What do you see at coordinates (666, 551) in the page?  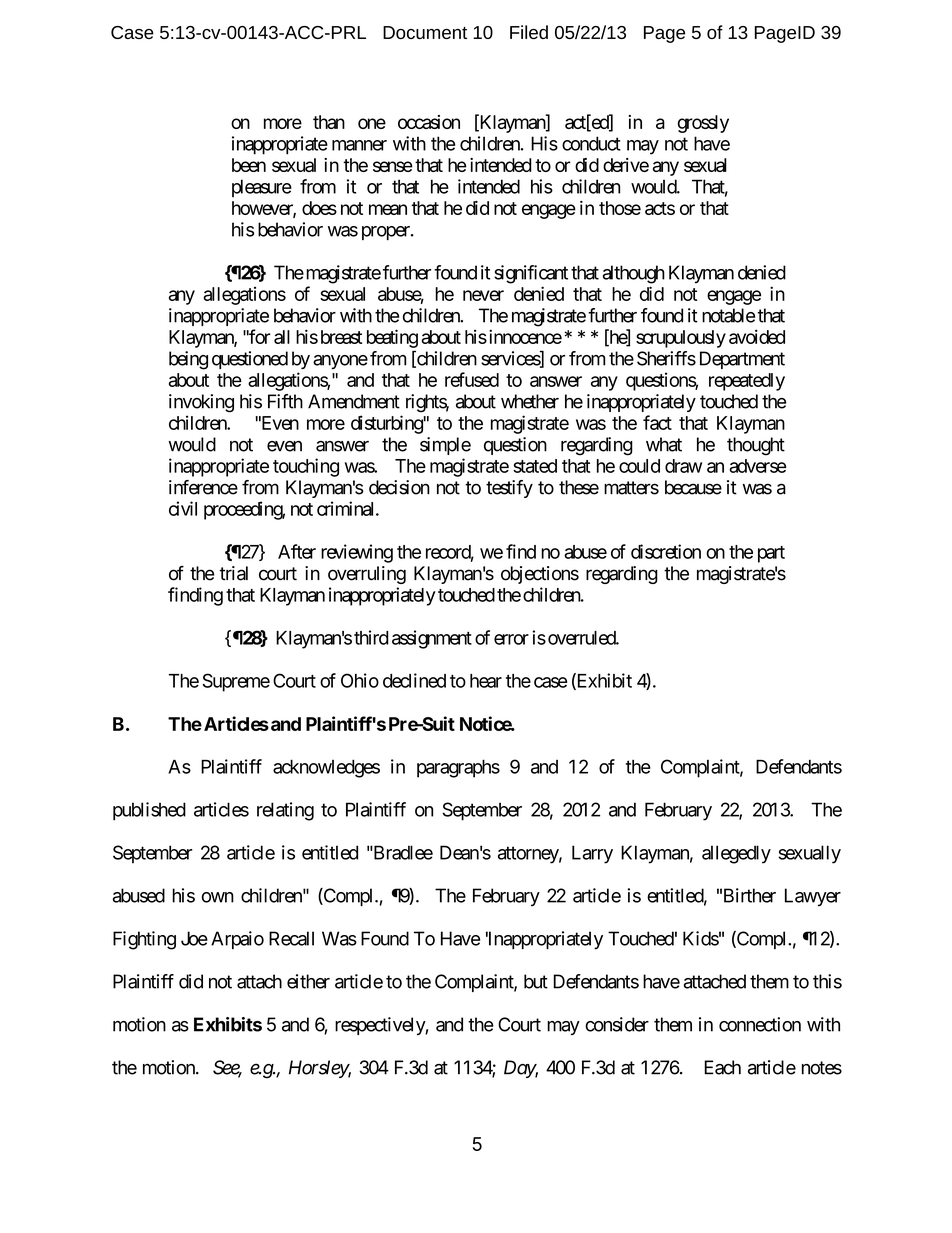 I see `discretion` at bounding box center [666, 551].
